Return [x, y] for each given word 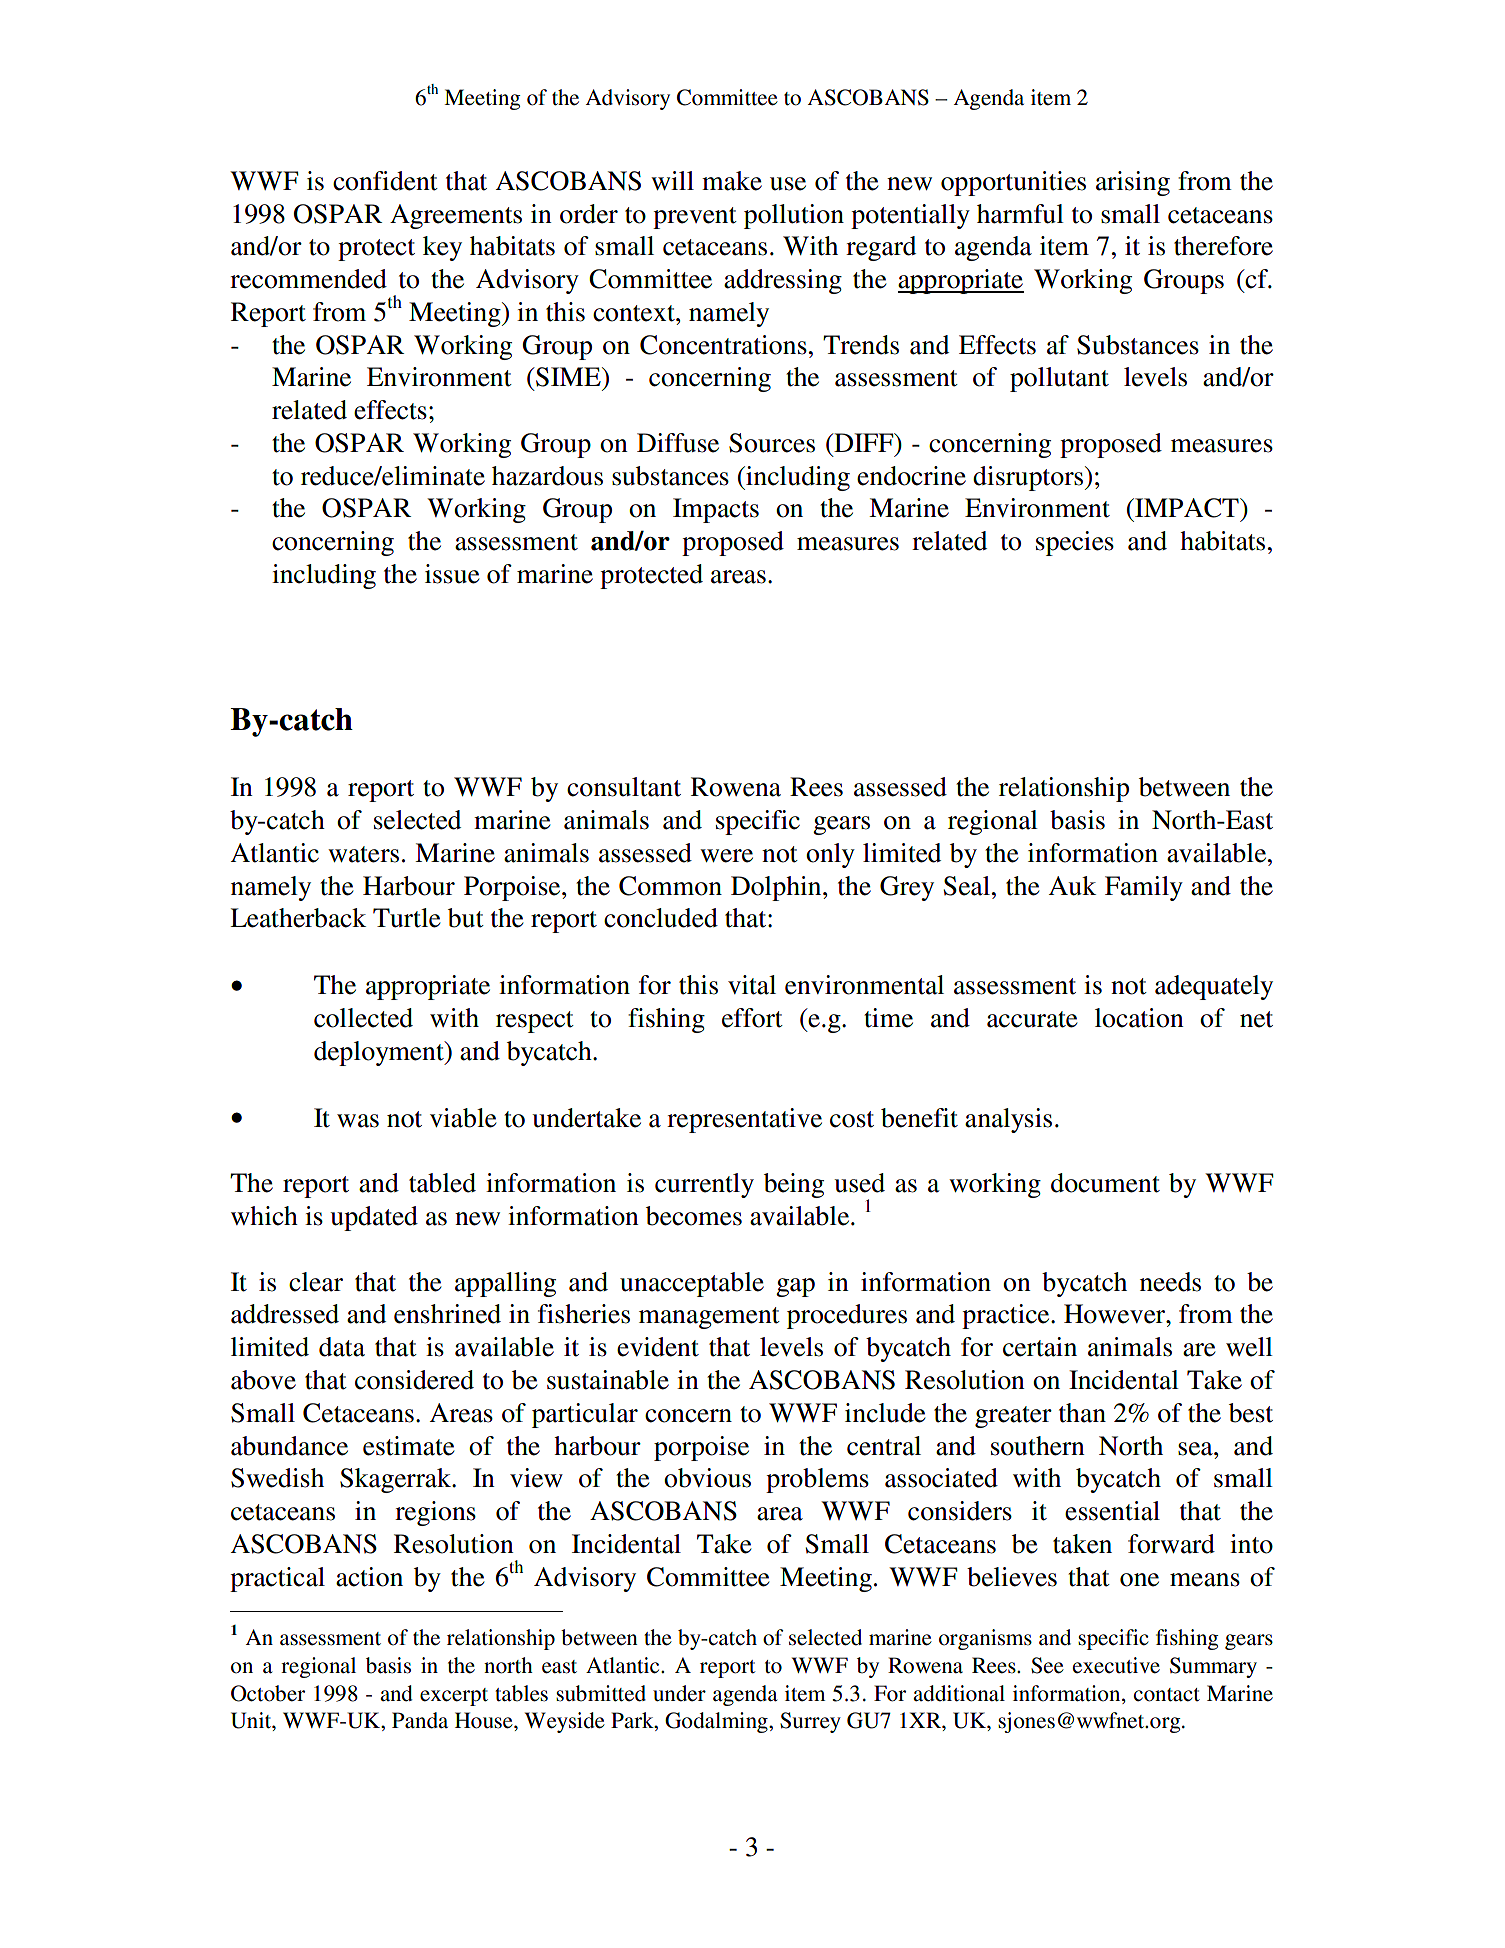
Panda [420, 1720]
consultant [624, 787]
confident [385, 181]
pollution [794, 216]
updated [374, 1218]
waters [363, 854]
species [1075, 543]
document [1105, 1183]
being [794, 1185]
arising [1133, 183]
